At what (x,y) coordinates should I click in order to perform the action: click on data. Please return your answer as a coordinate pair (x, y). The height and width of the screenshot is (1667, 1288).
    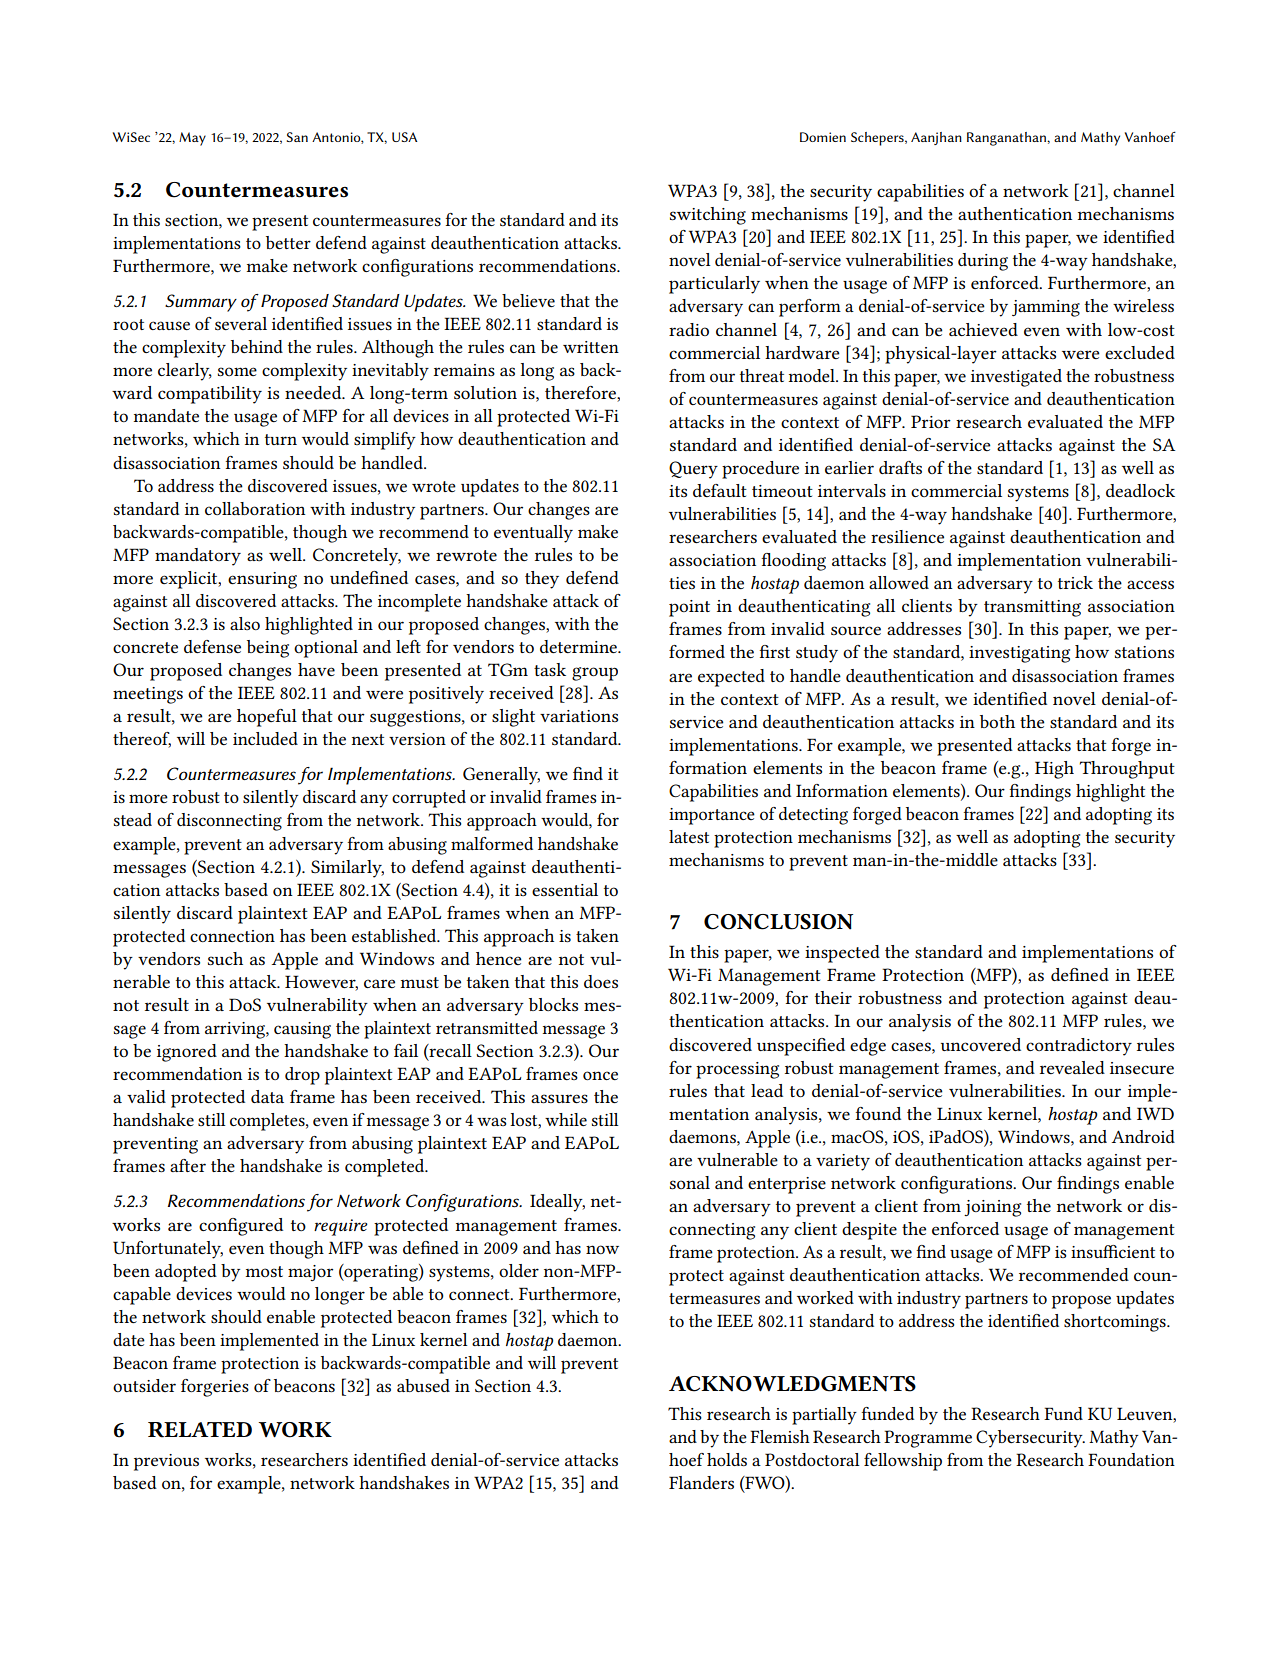
    Looking at the image, I should click on (267, 1096).
